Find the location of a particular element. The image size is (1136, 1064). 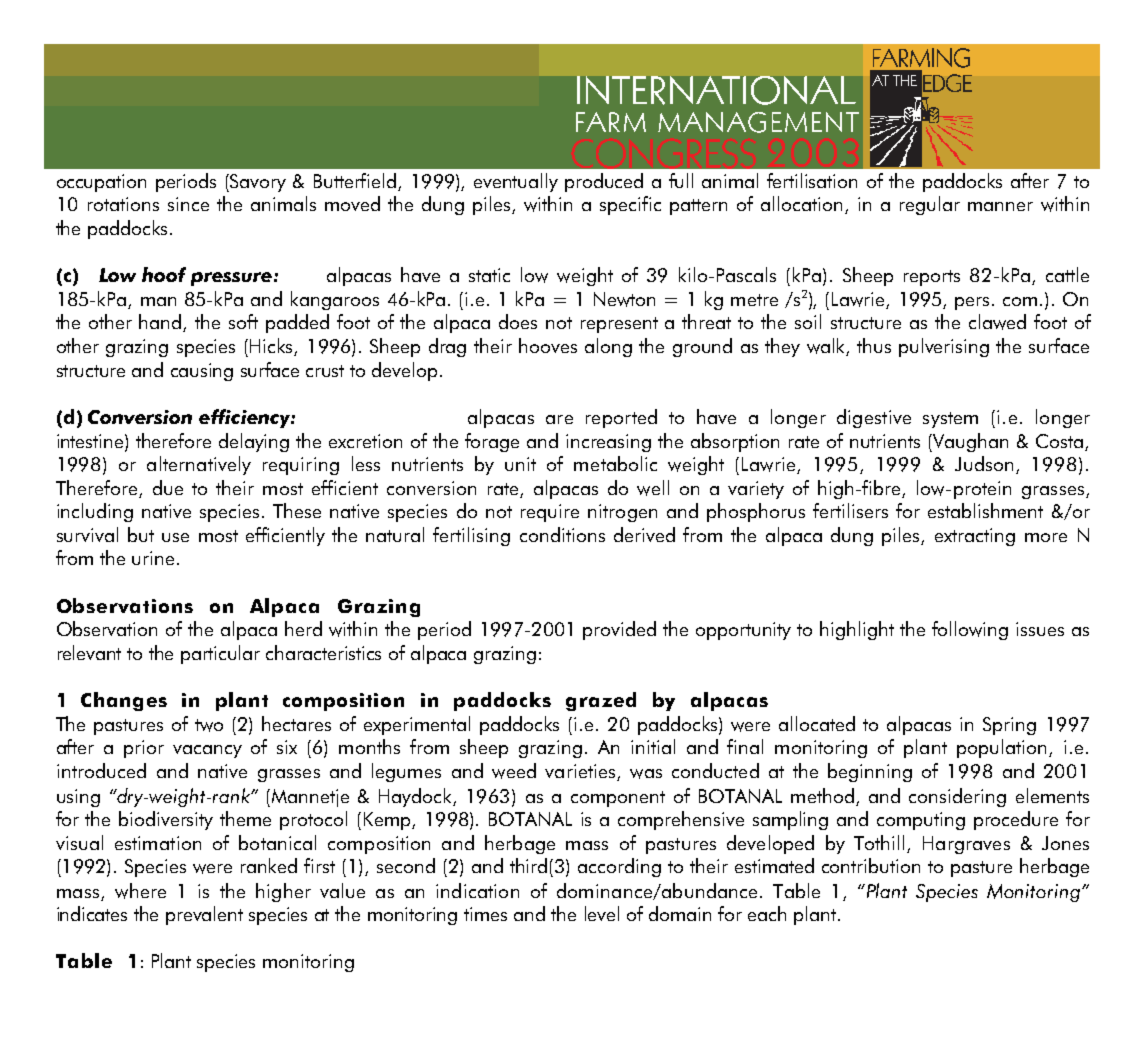

extracting is located at coordinates (975, 537).
